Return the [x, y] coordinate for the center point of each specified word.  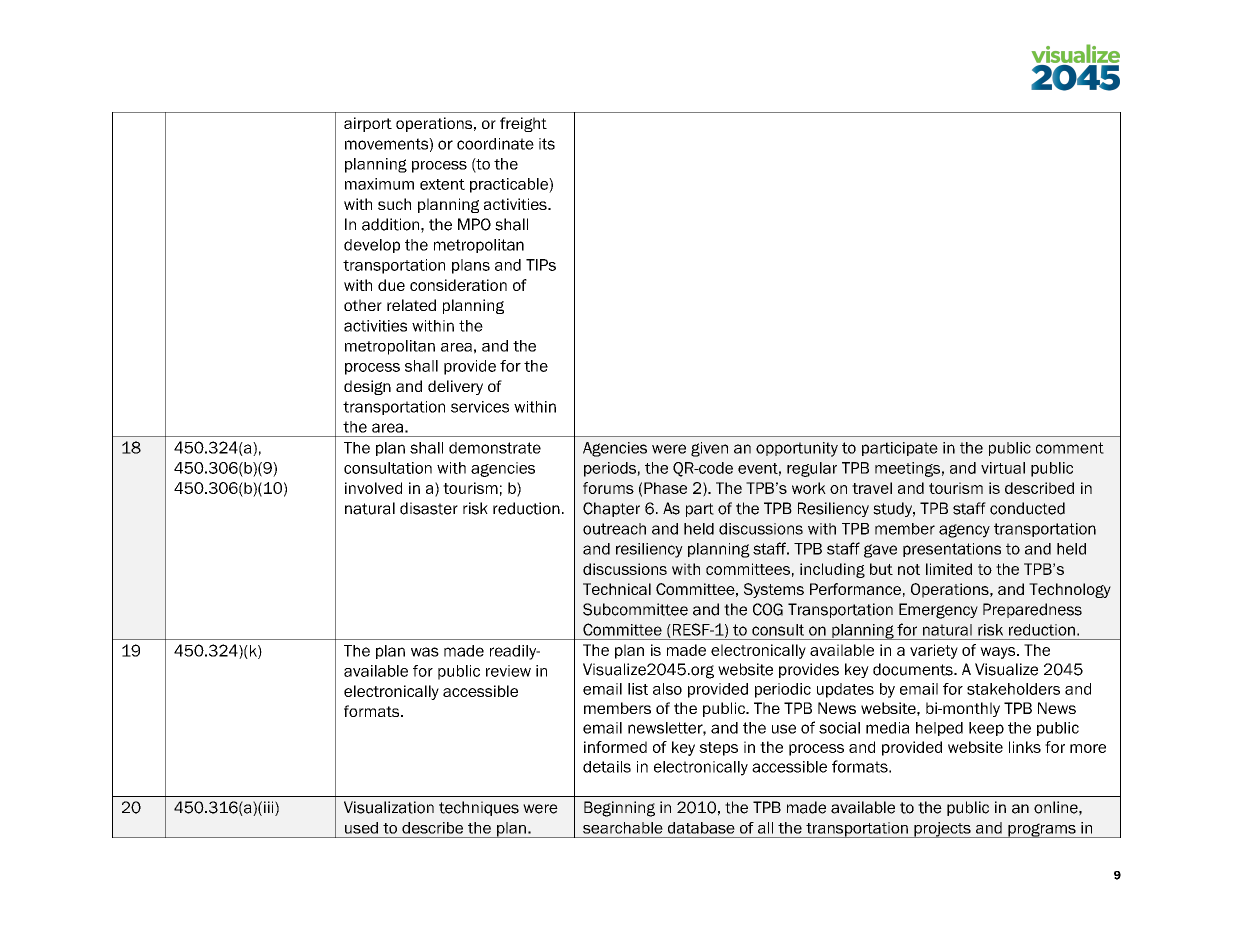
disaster [429, 508]
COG [768, 609]
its [547, 144]
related [411, 305]
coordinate [495, 144]
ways [999, 653]
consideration [458, 285]
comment [1070, 448]
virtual [1003, 468]
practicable [510, 185]
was [425, 652]
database [701, 828]
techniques [479, 808]
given [709, 449]
